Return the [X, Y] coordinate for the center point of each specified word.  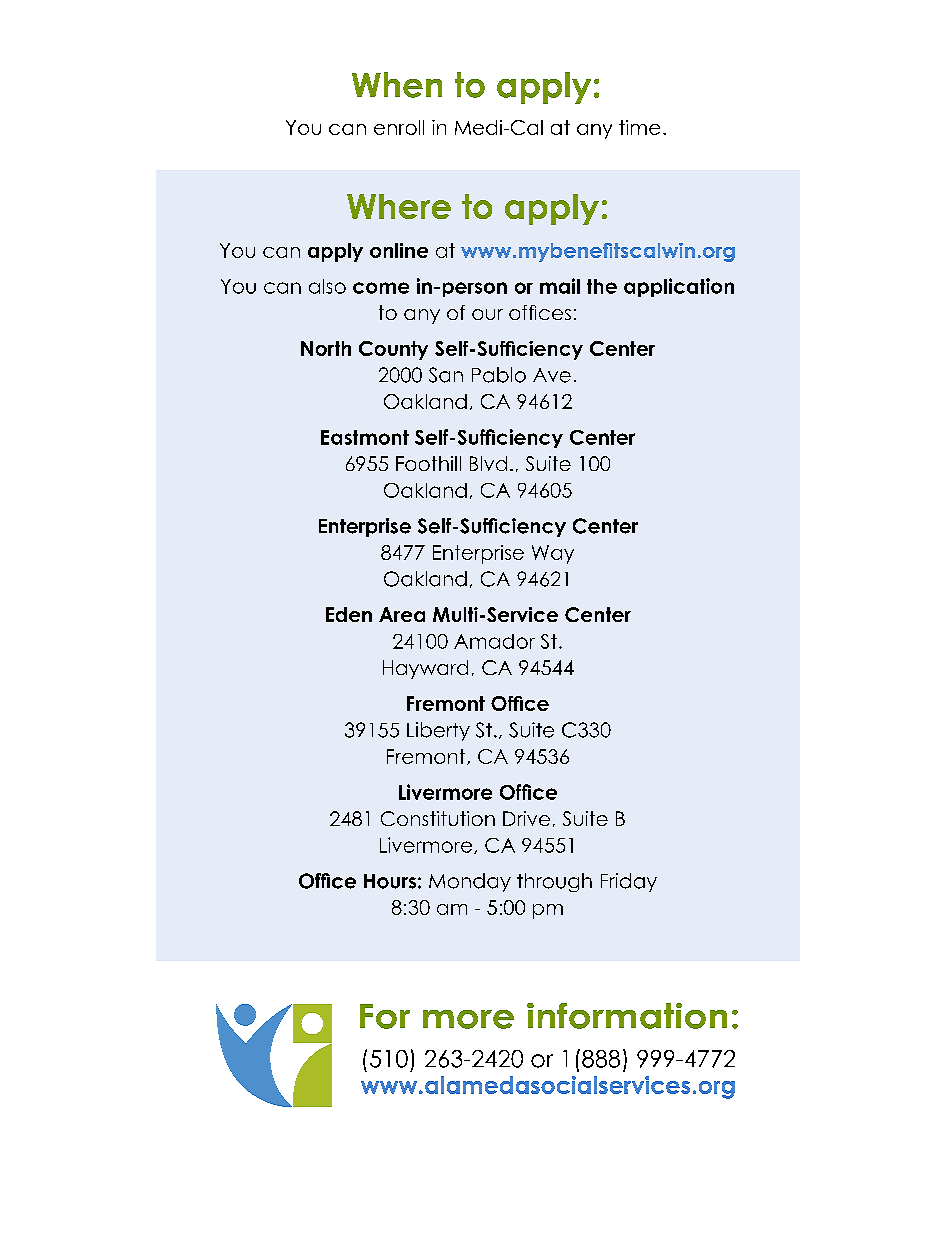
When [397, 85]
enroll [399, 127]
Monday [470, 882]
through [554, 882]
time [639, 127]
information [627, 1016]
